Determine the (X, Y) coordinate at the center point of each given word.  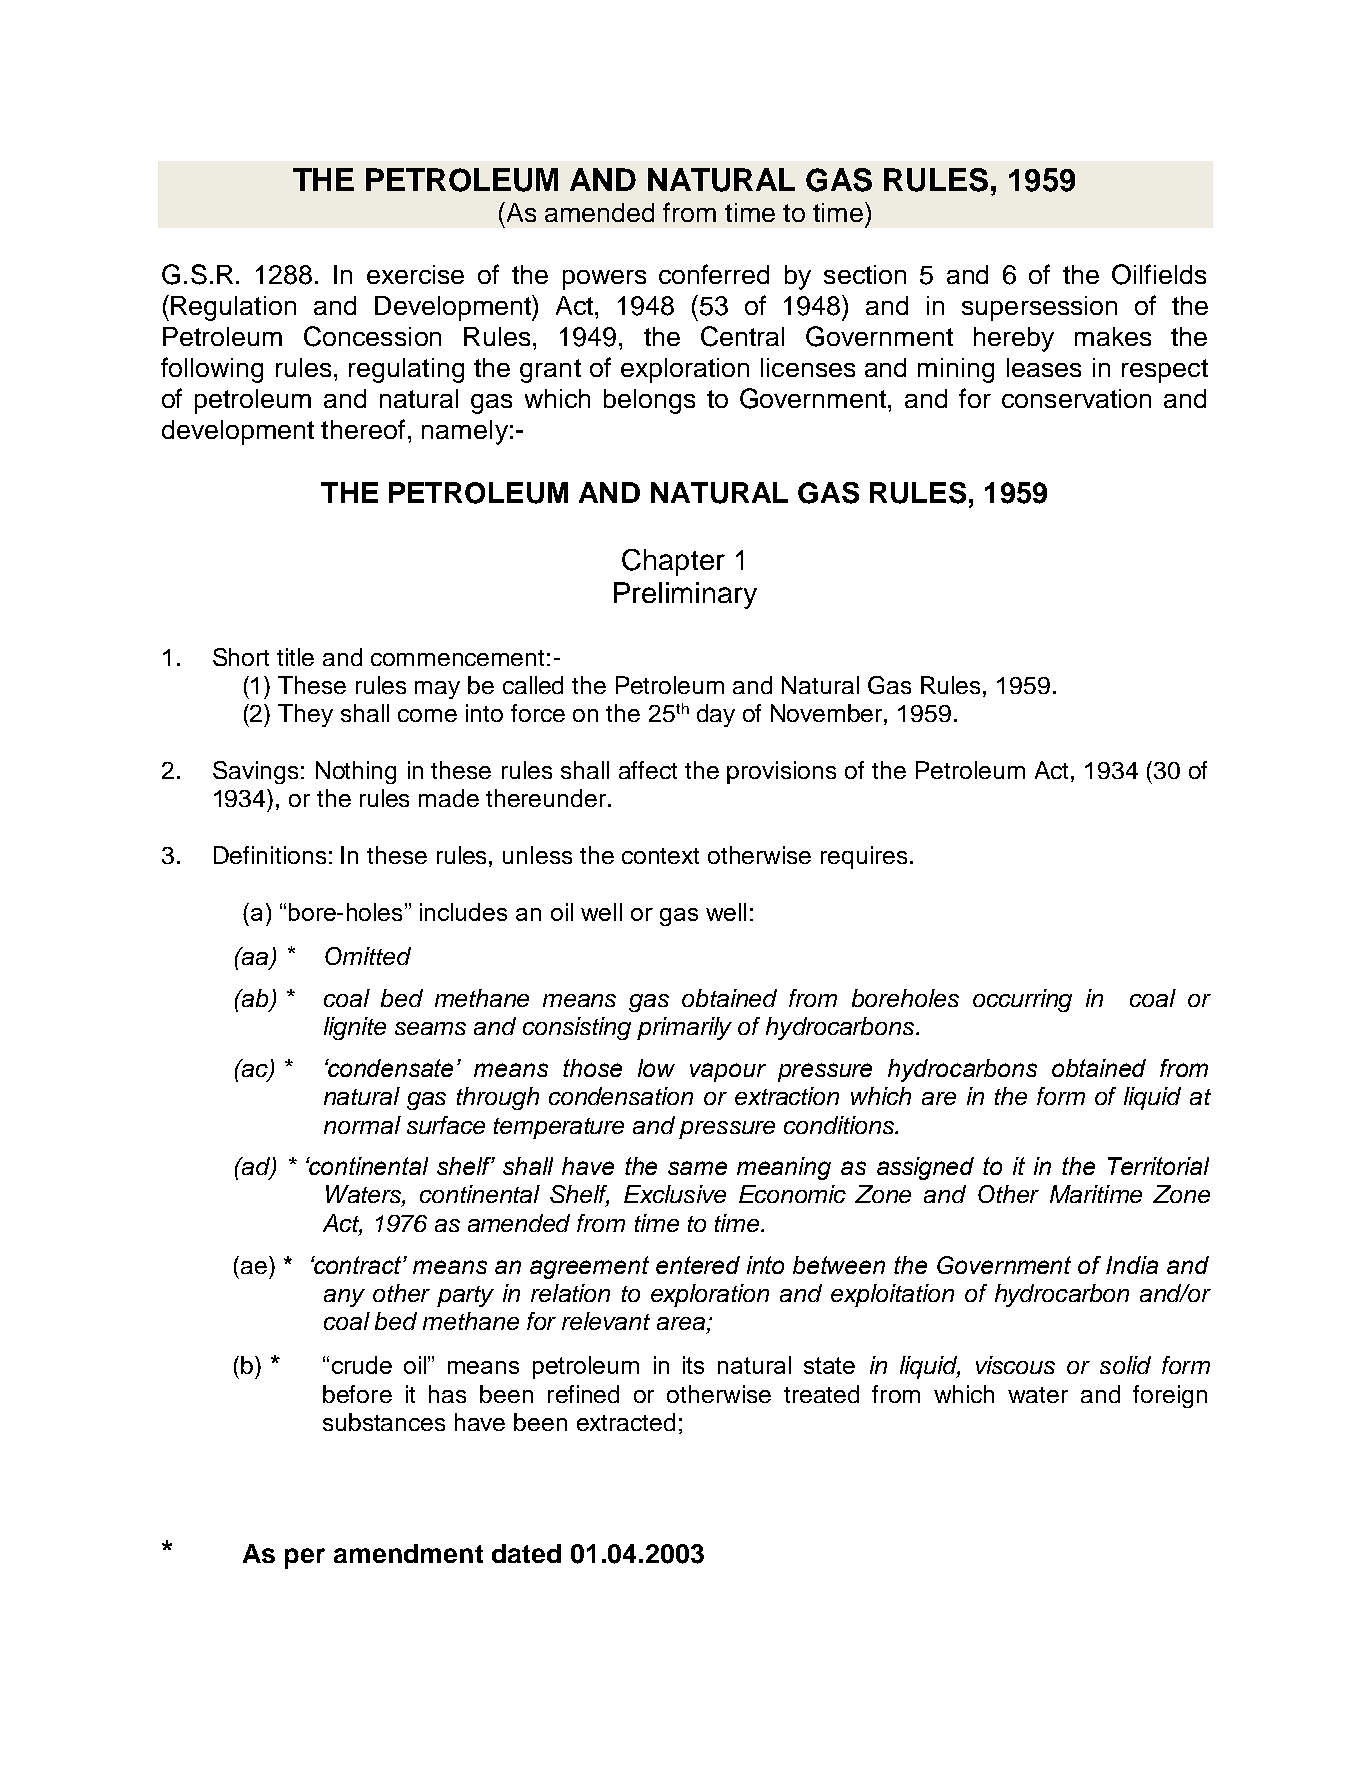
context (660, 856)
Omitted (368, 956)
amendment (408, 1553)
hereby (1014, 339)
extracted (626, 1422)
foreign (1170, 1396)
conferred (714, 274)
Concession (372, 336)
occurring (1022, 1000)
